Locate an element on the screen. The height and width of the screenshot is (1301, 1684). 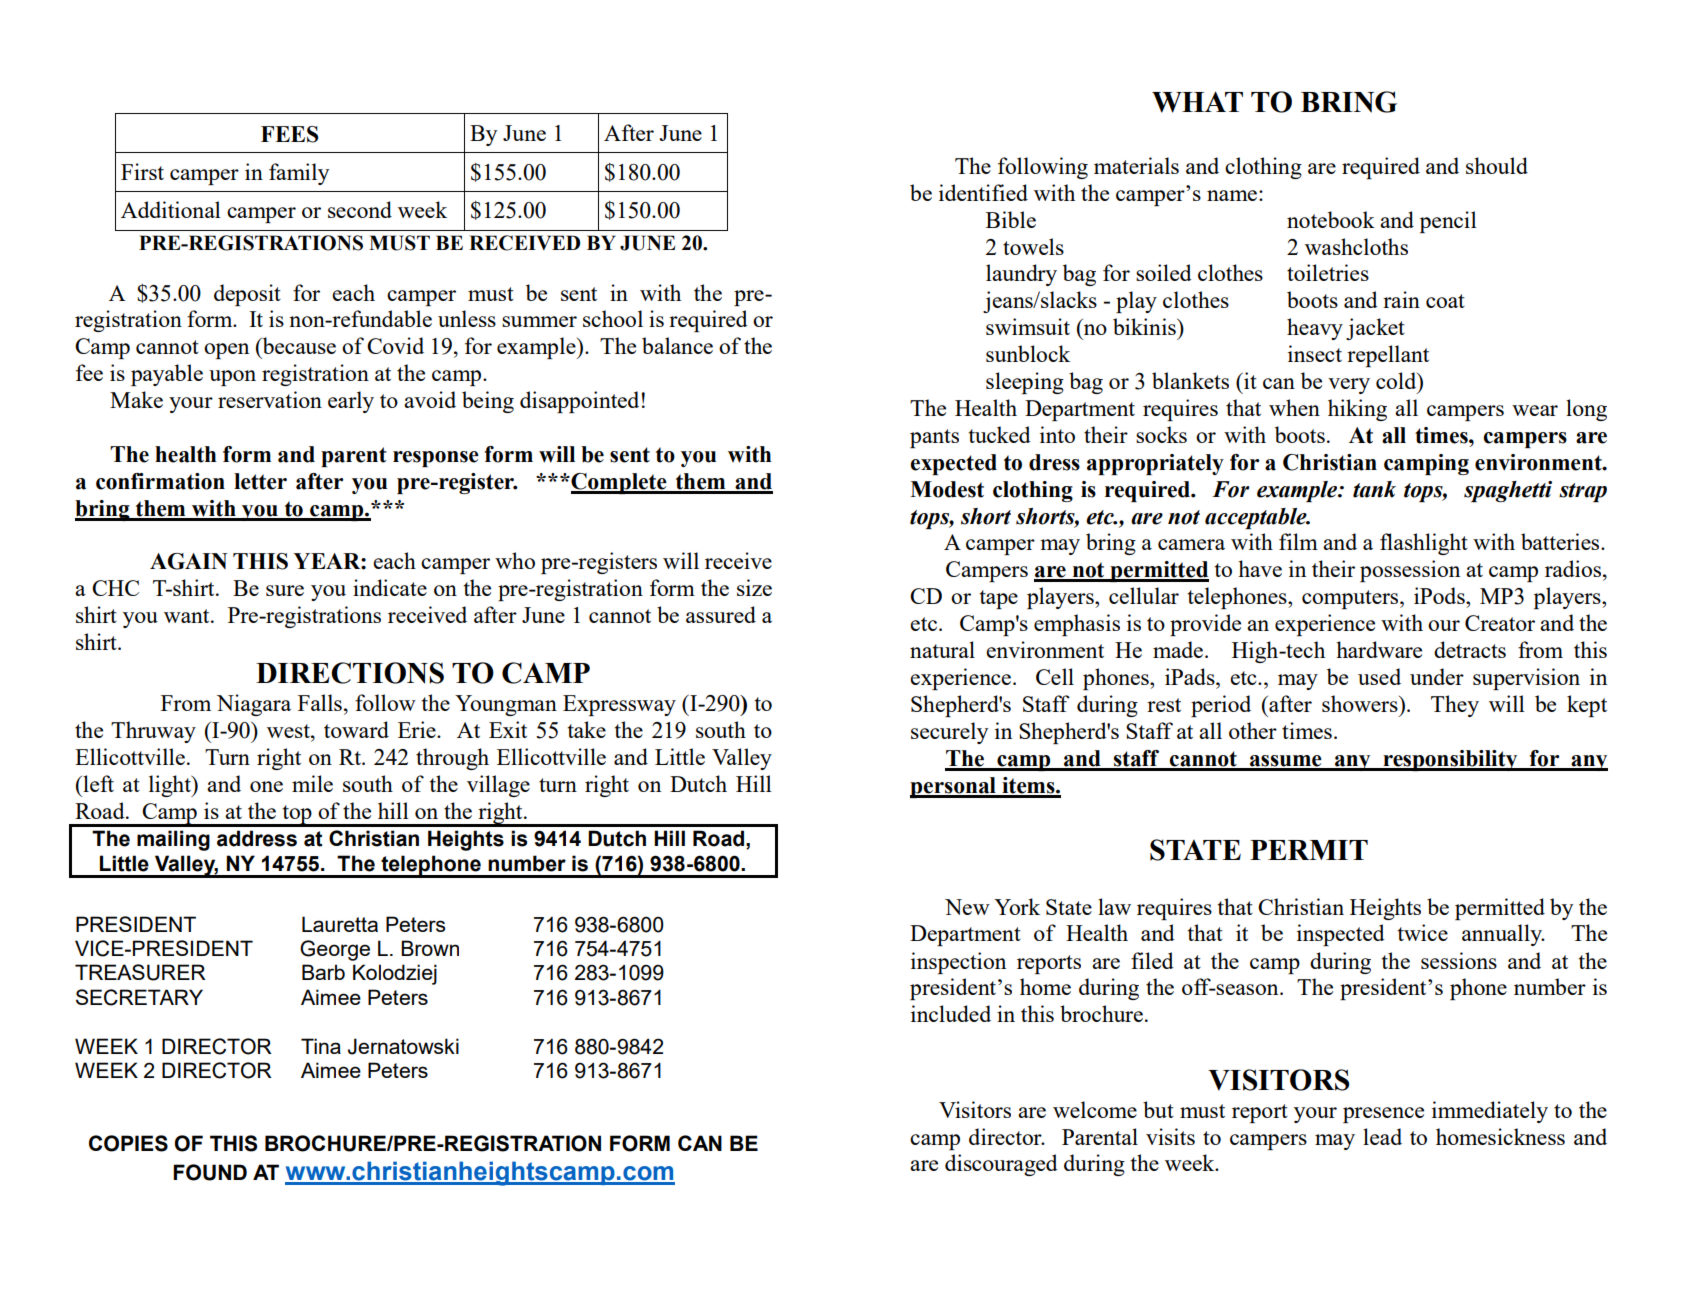
FOUND is located at coordinates (210, 1172).
